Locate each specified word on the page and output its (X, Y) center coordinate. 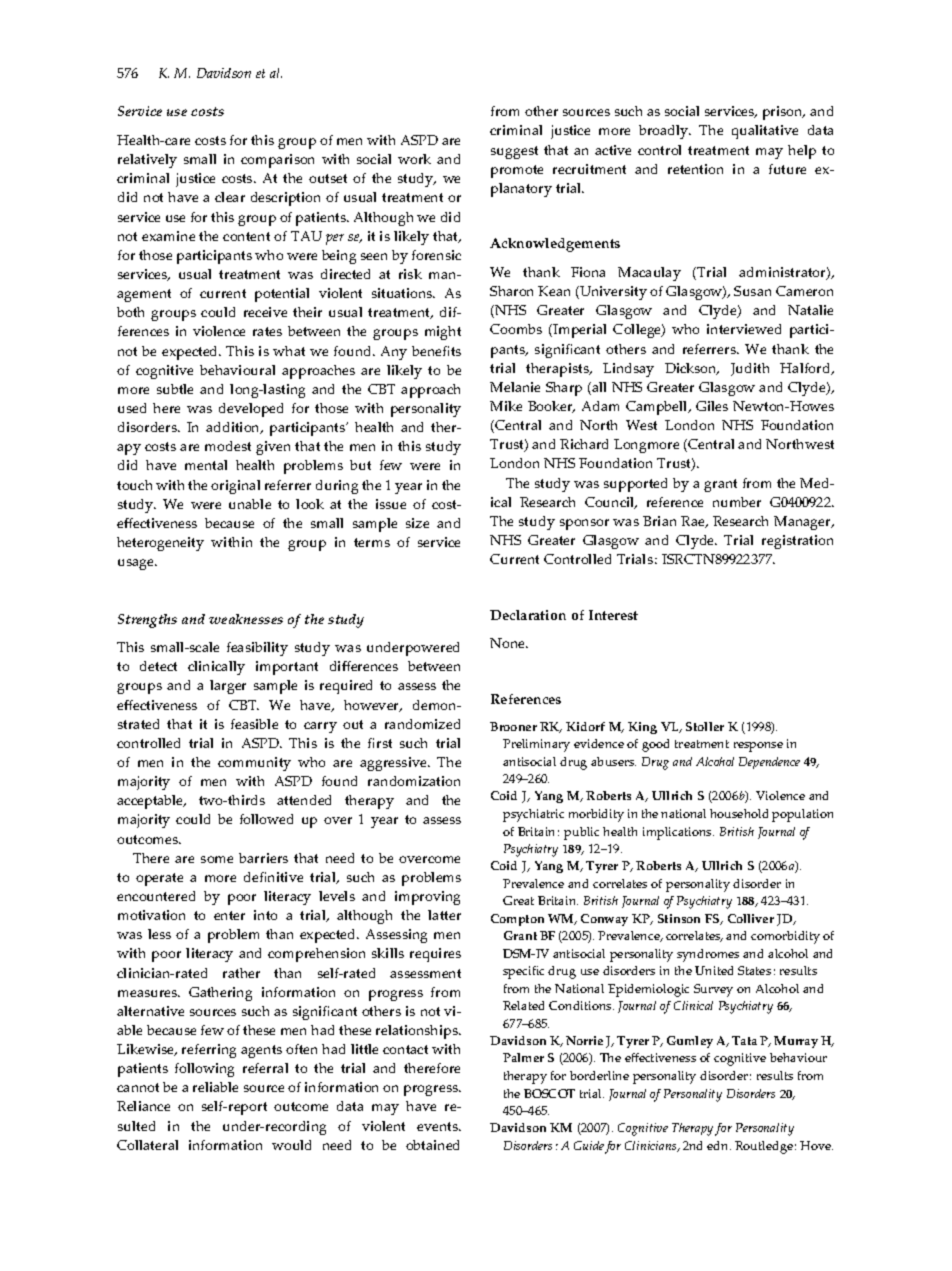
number (737, 502)
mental (206, 465)
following (204, 1070)
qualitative (765, 132)
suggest (514, 152)
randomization (414, 781)
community (254, 764)
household (739, 813)
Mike (506, 406)
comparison (277, 161)
